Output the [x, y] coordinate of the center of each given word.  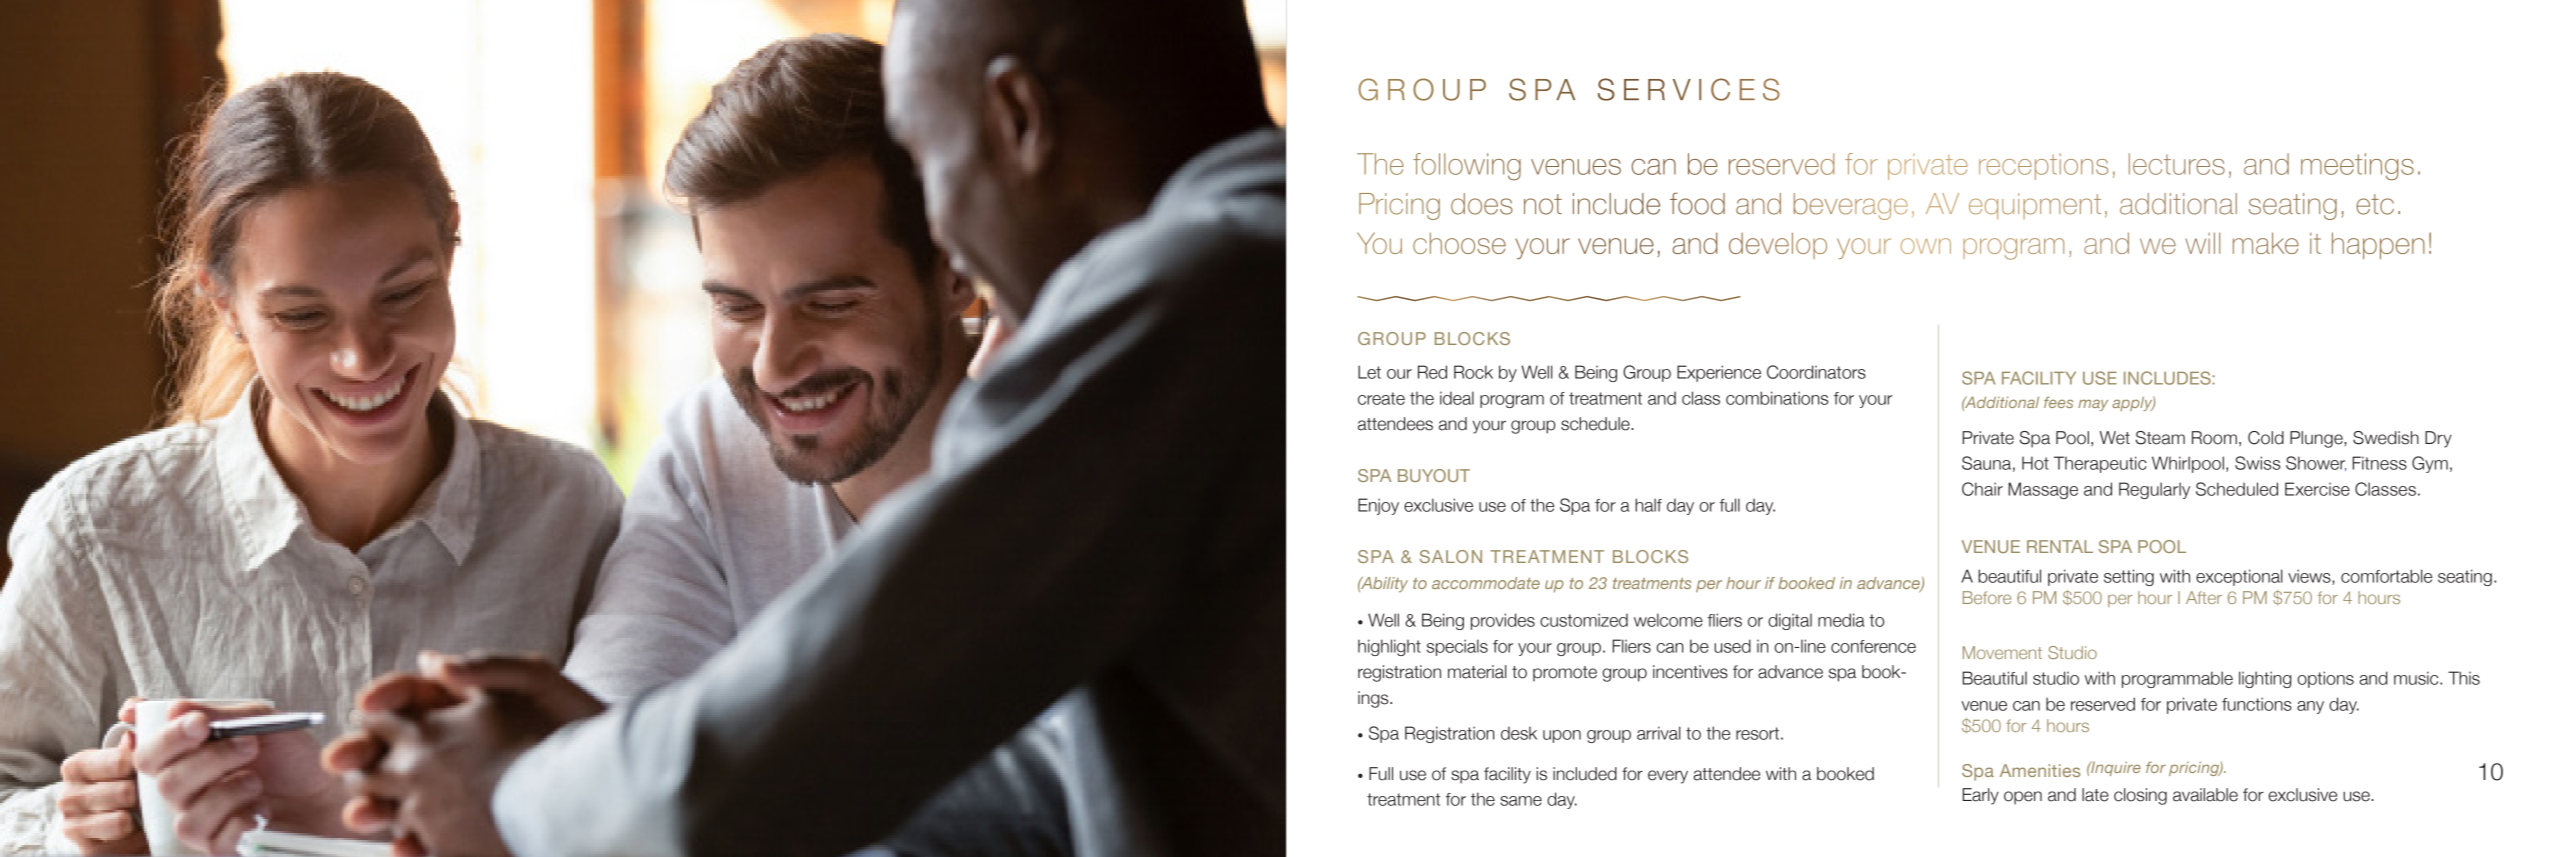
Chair [1982, 489]
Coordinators [1816, 372]
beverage [1851, 206]
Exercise [2317, 489]
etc [2375, 204]
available [2205, 795]
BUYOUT [1434, 475]
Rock [1473, 372]
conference [1873, 646]
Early [1980, 796]
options [2325, 679]
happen [2378, 245]
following [1467, 166]
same [1521, 801]
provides [1503, 621]
